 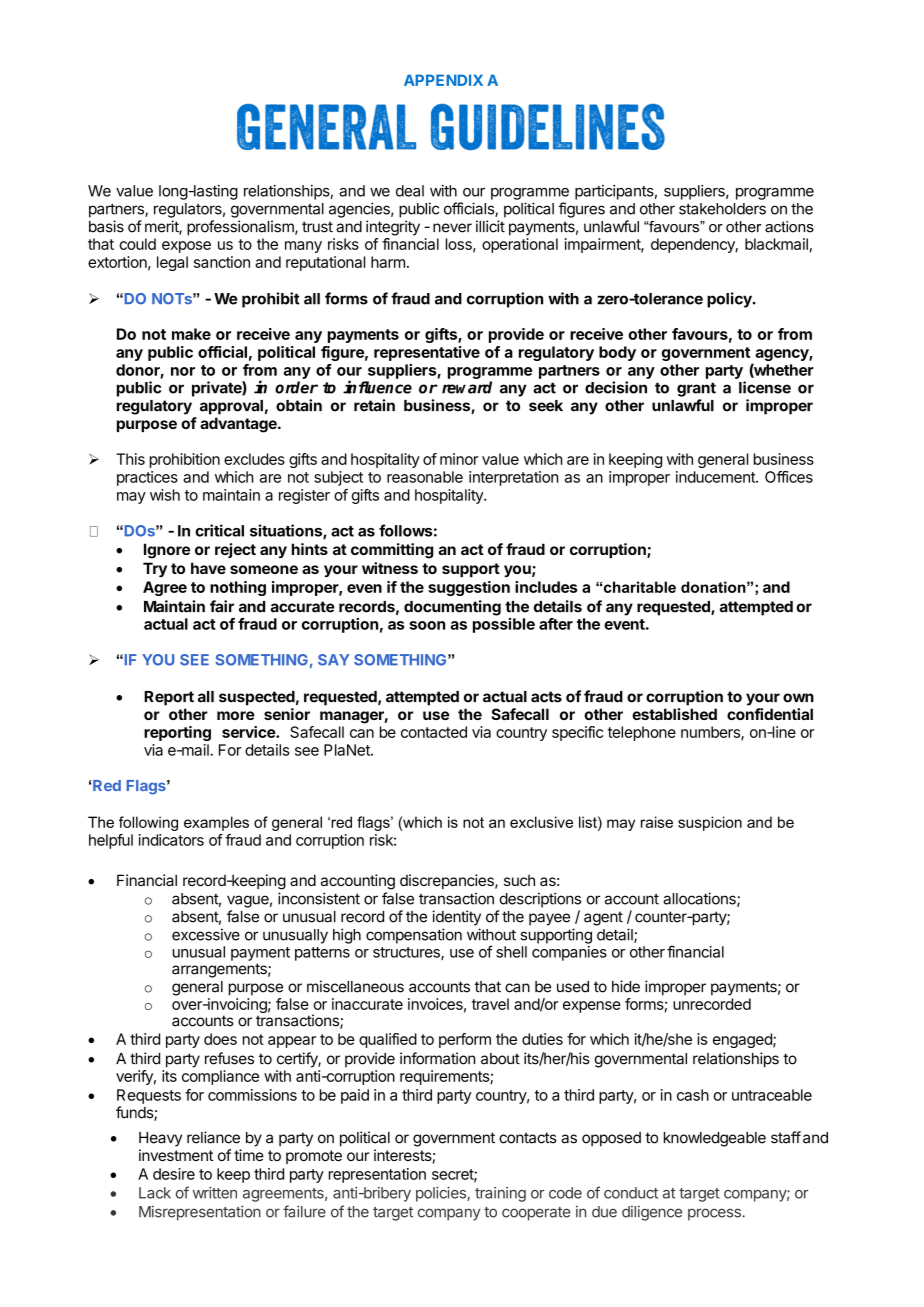 What do you see at coordinates (222, 606) in the page?
I see `fair` at bounding box center [222, 606].
